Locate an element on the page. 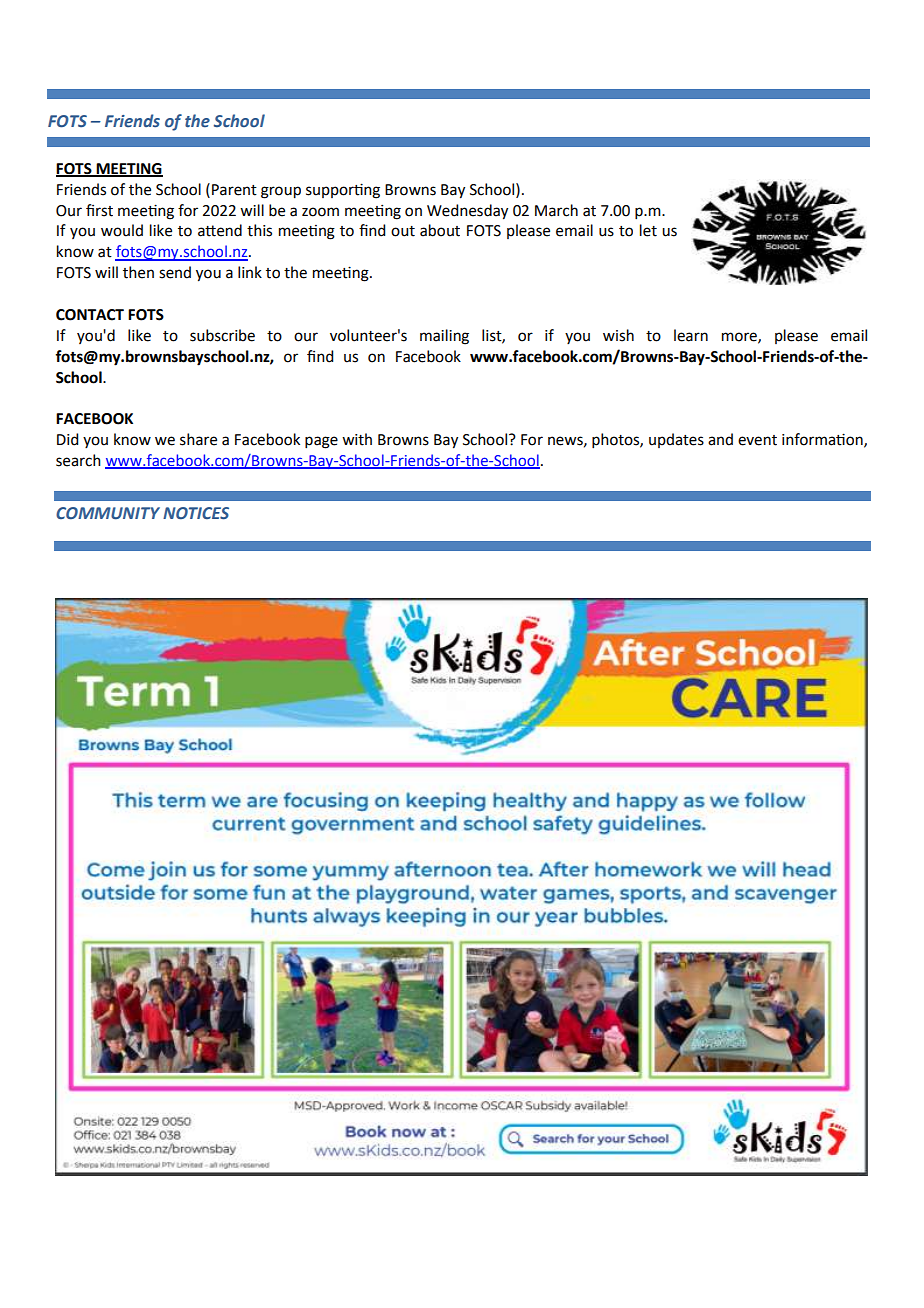 The height and width of the image is (1308, 924). updates is located at coordinates (676, 440).
